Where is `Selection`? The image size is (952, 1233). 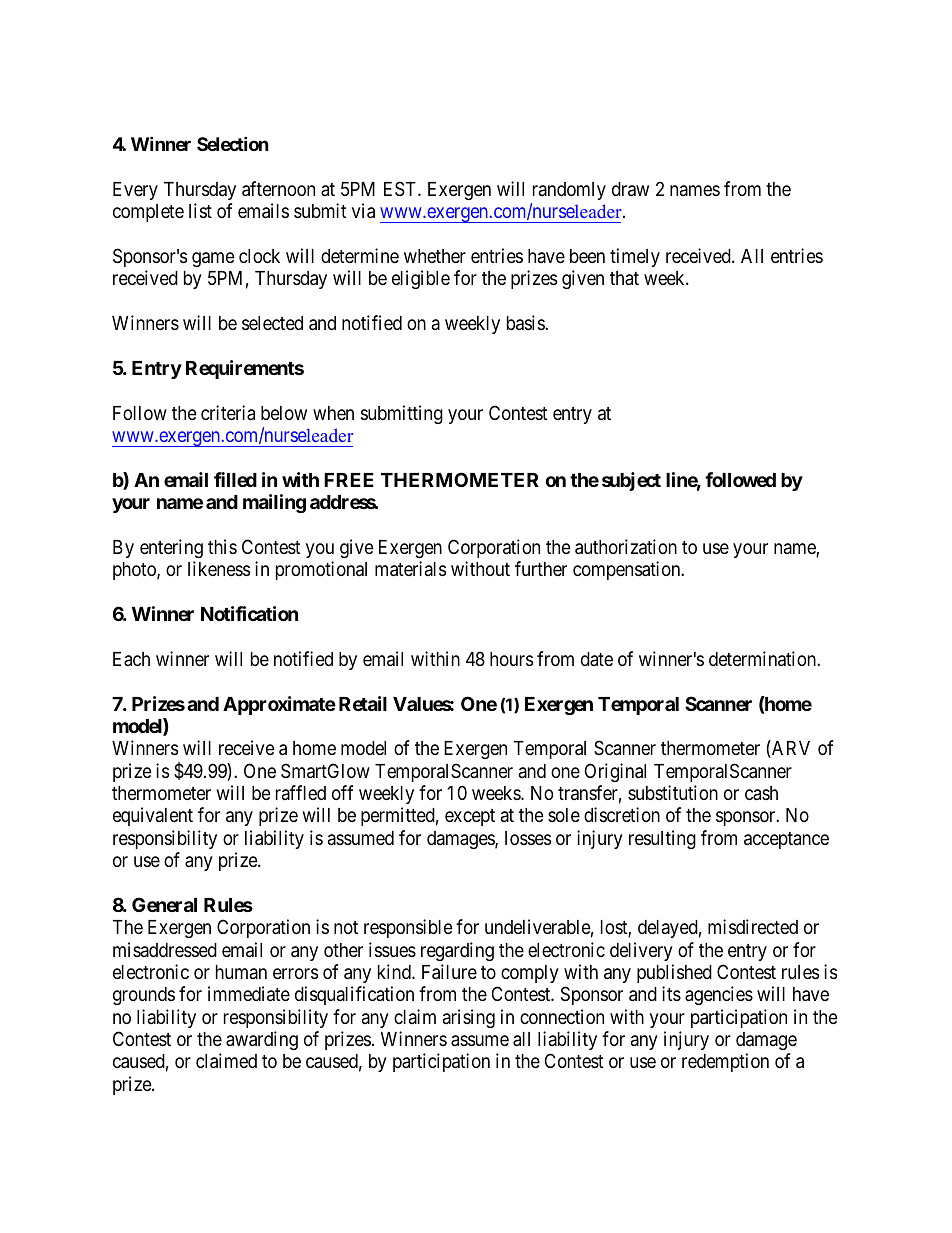
Selection is located at coordinates (233, 143).
